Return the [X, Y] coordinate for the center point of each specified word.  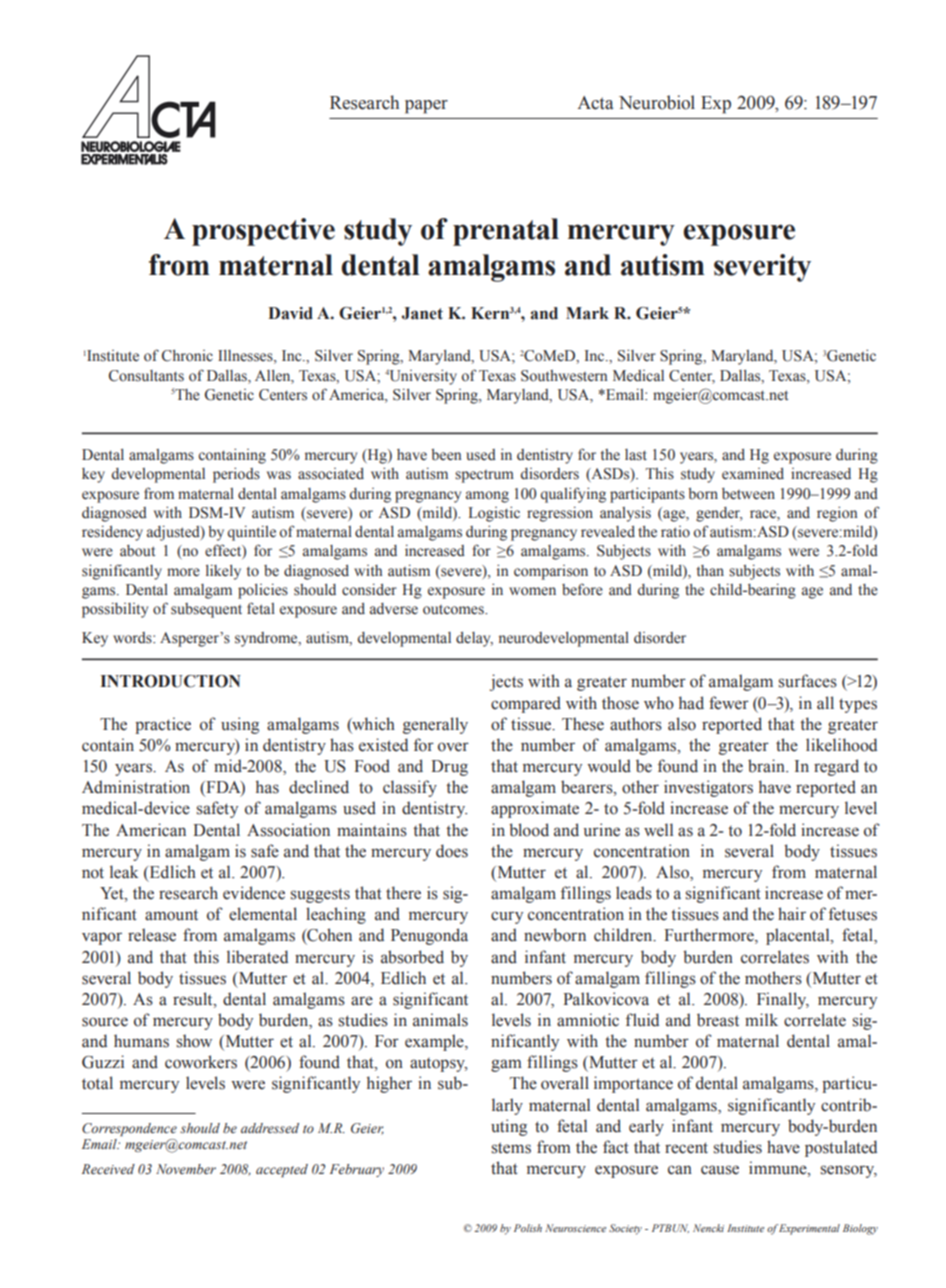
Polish [528, 1228]
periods [236, 475]
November [186, 1169]
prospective [263, 232]
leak [124, 872]
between [748, 494]
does [452, 851]
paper [426, 107]
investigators [708, 788]
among [487, 497]
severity [762, 268]
